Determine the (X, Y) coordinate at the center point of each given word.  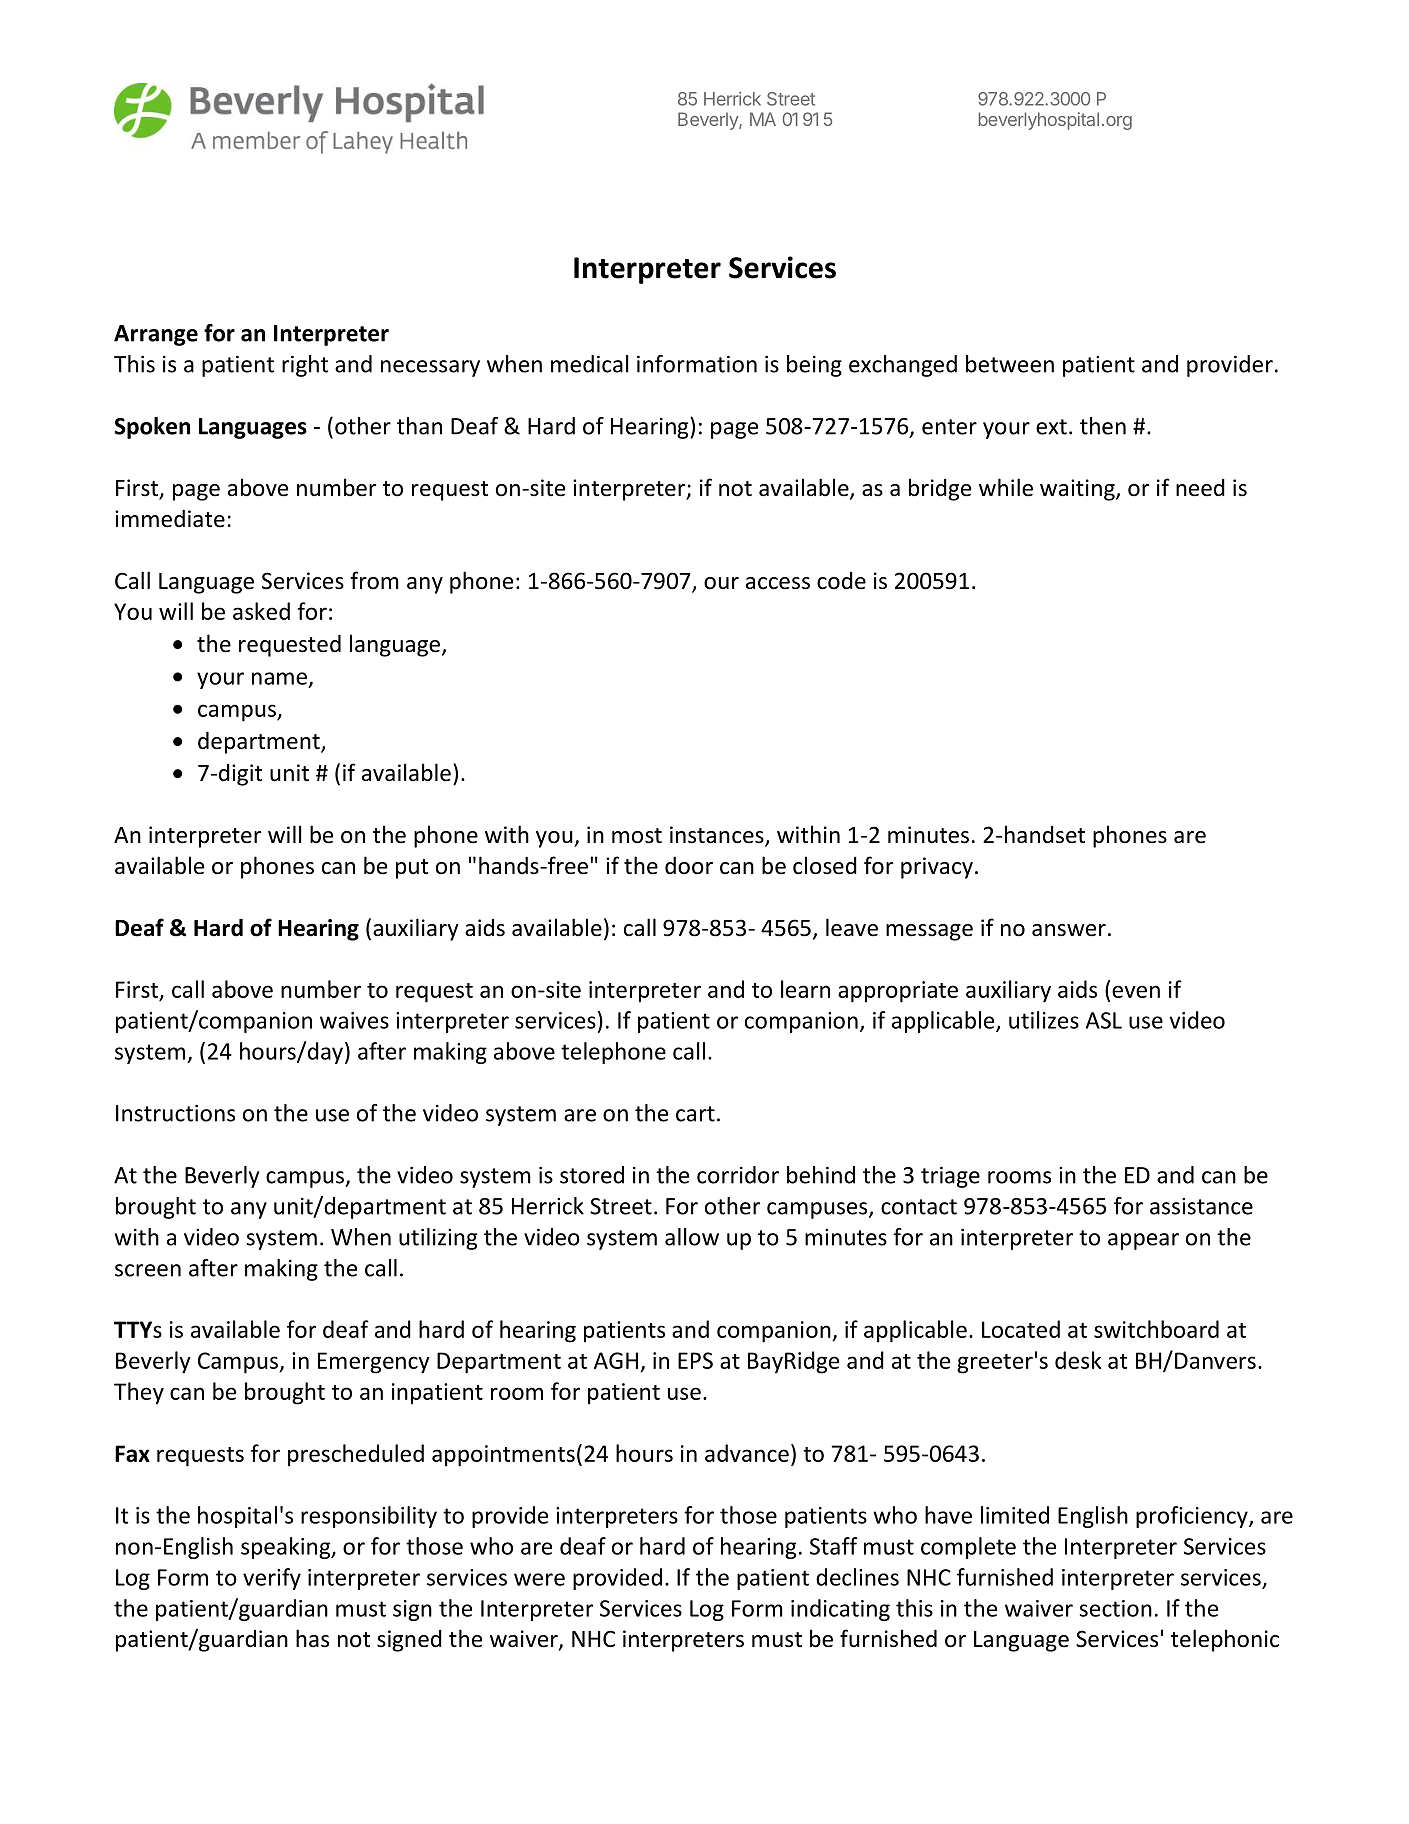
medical (590, 364)
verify (272, 1579)
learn (805, 989)
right (305, 366)
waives (354, 1020)
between (1010, 364)
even (1136, 991)
